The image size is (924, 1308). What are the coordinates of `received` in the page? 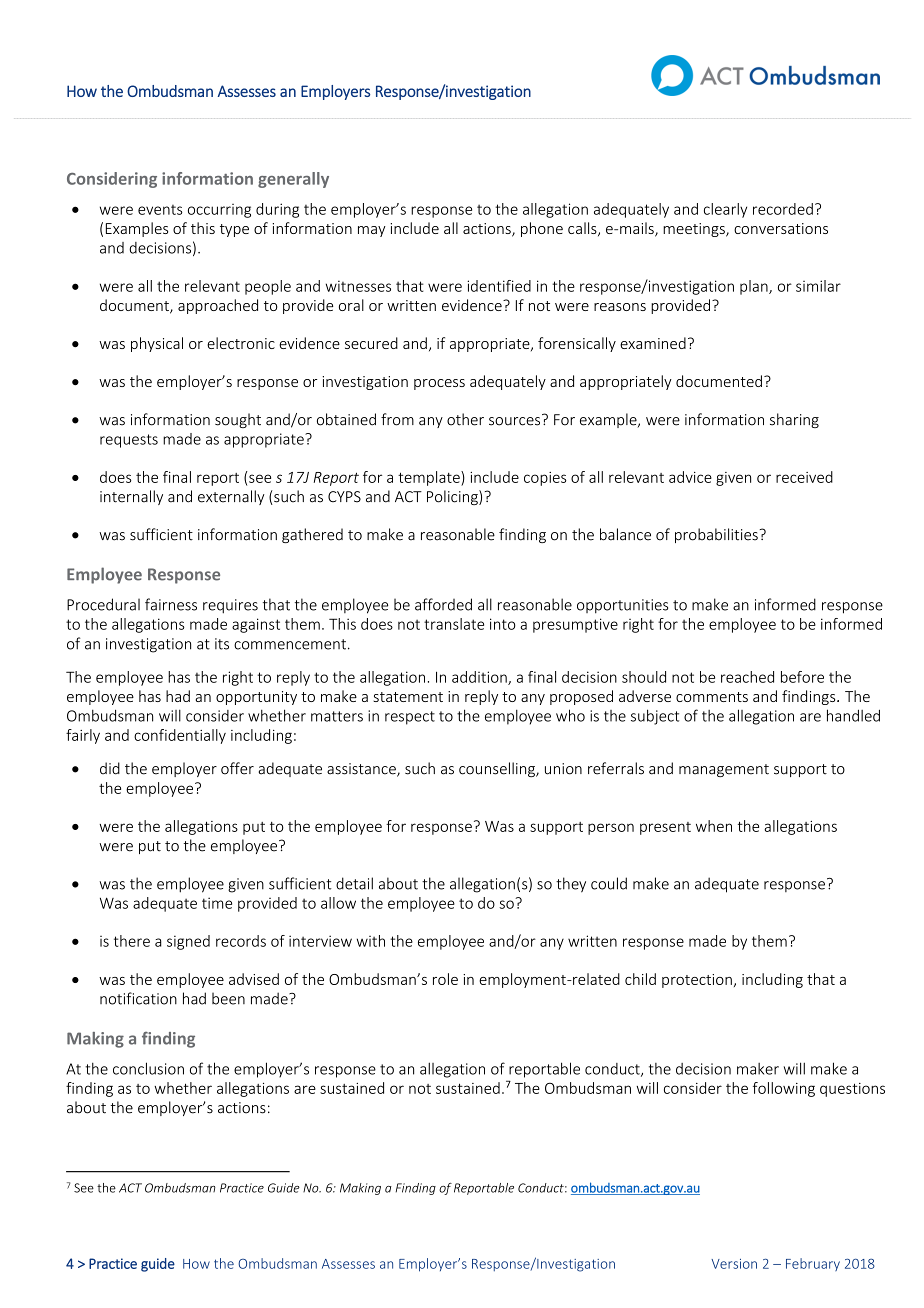 It's located at (804, 477).
